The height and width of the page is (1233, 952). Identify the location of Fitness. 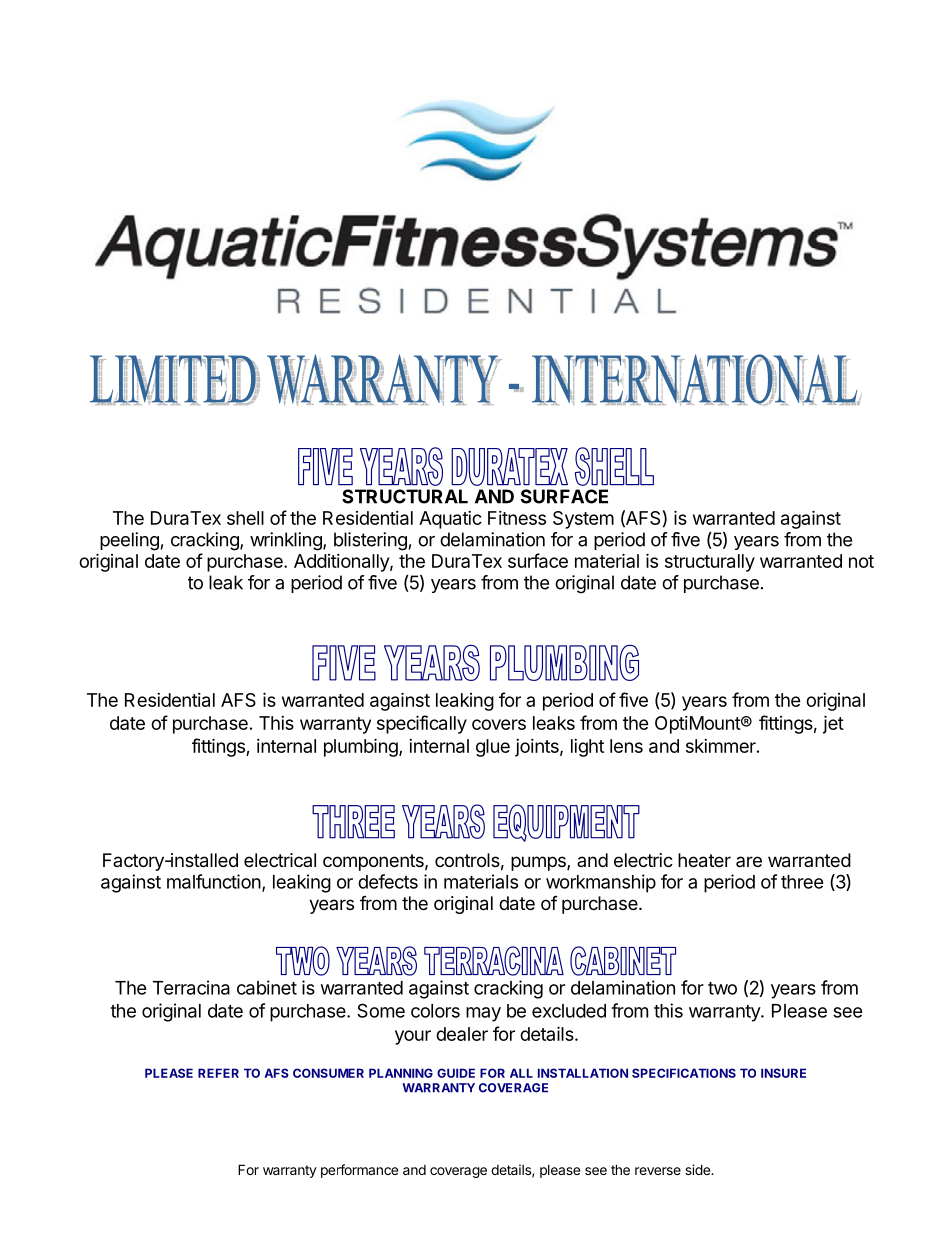
(517, 518).
